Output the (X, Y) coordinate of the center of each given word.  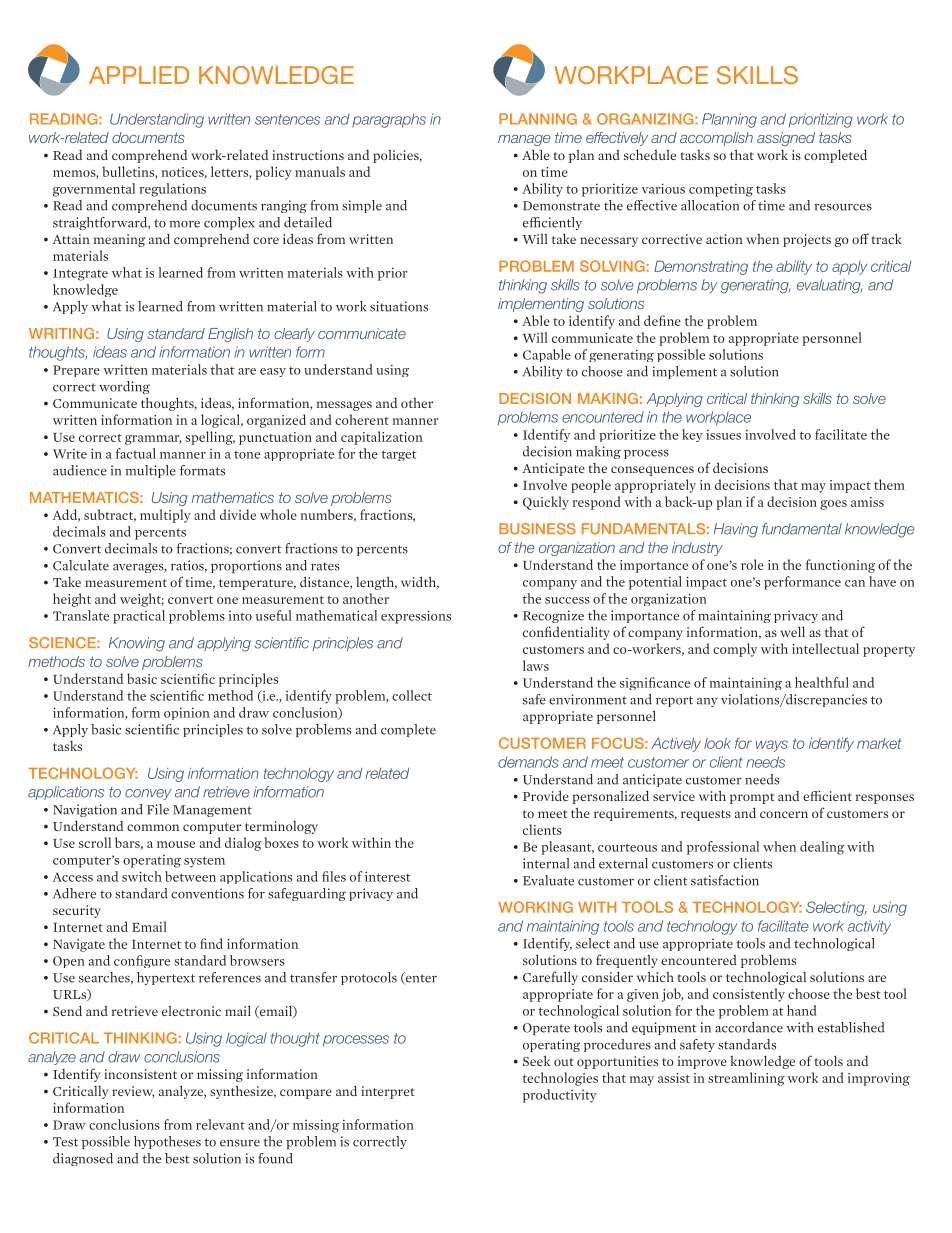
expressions (416, 617)
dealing (822, 848)
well (792, 631)
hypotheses (167, 1142)
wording (124, 387)
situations (399, 306)
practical (139, 617)
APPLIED (139, 75)
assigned (786, 139)
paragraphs (389, 120)
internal (546, 863)
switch (142, 876)
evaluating (830, 286)
